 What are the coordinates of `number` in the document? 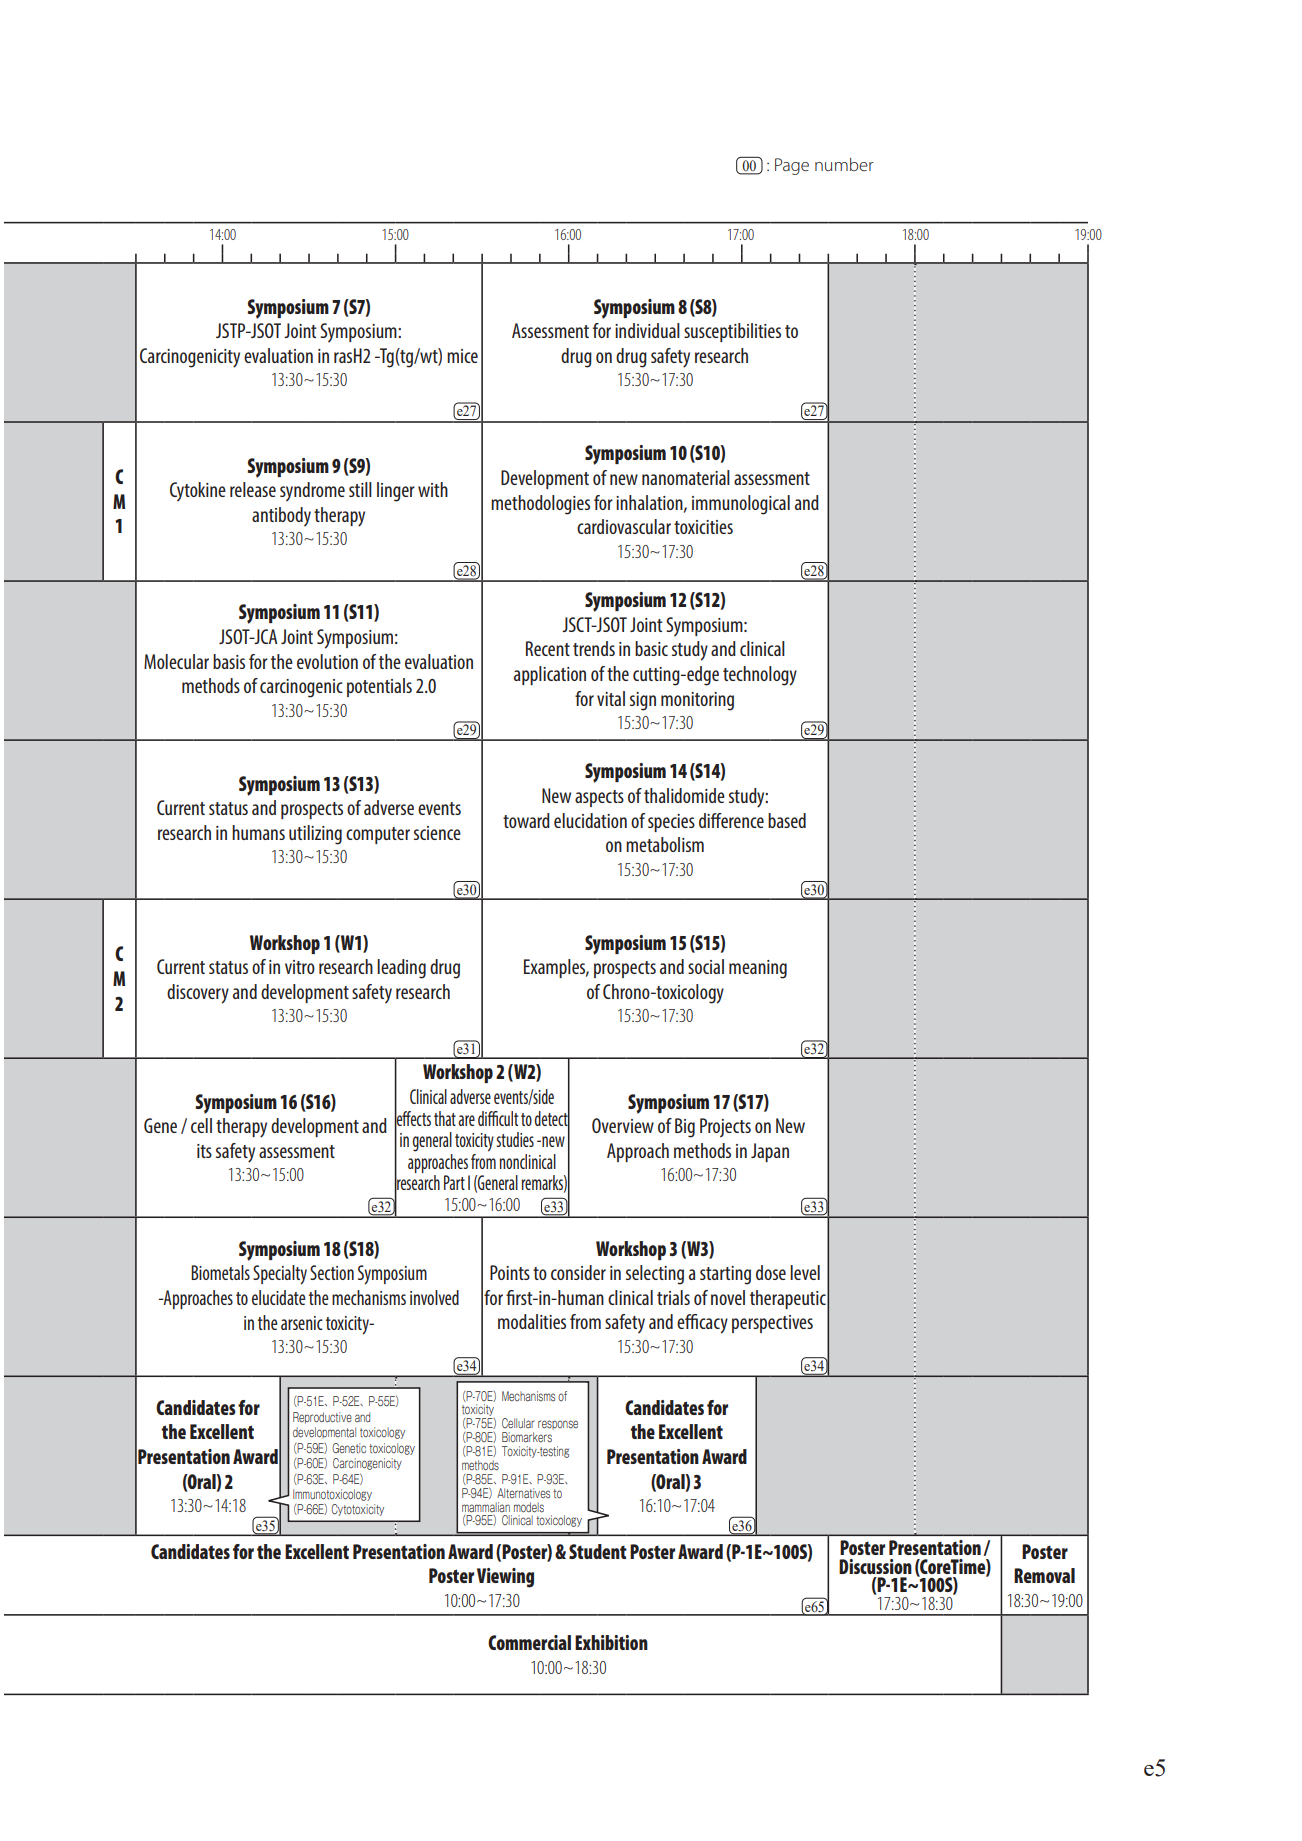 It's located at (844, 164).
